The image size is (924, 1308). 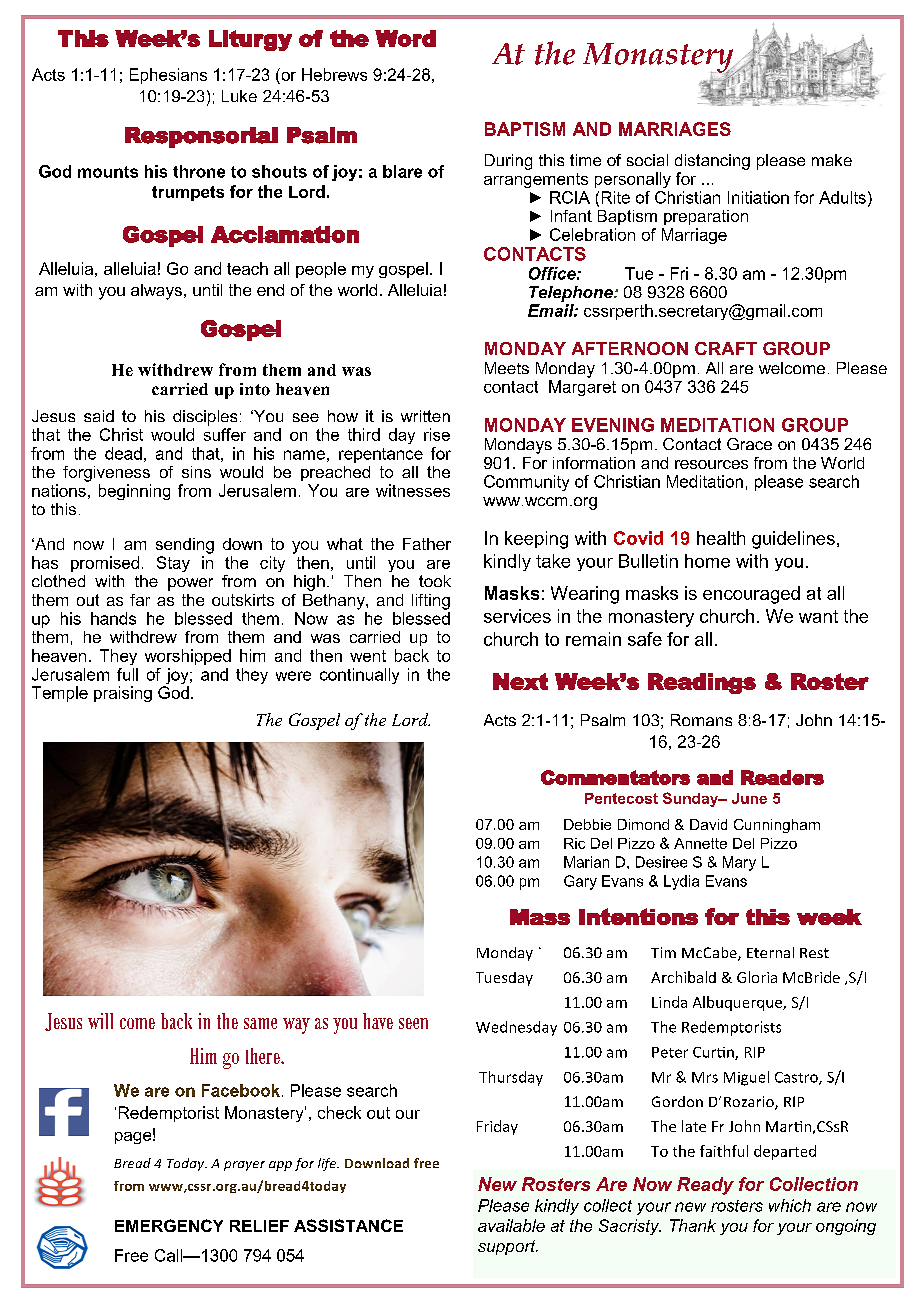 What do you see at coordinates (511, 1225) in the image?
I see `available` at bounding box center [511, 1225].
